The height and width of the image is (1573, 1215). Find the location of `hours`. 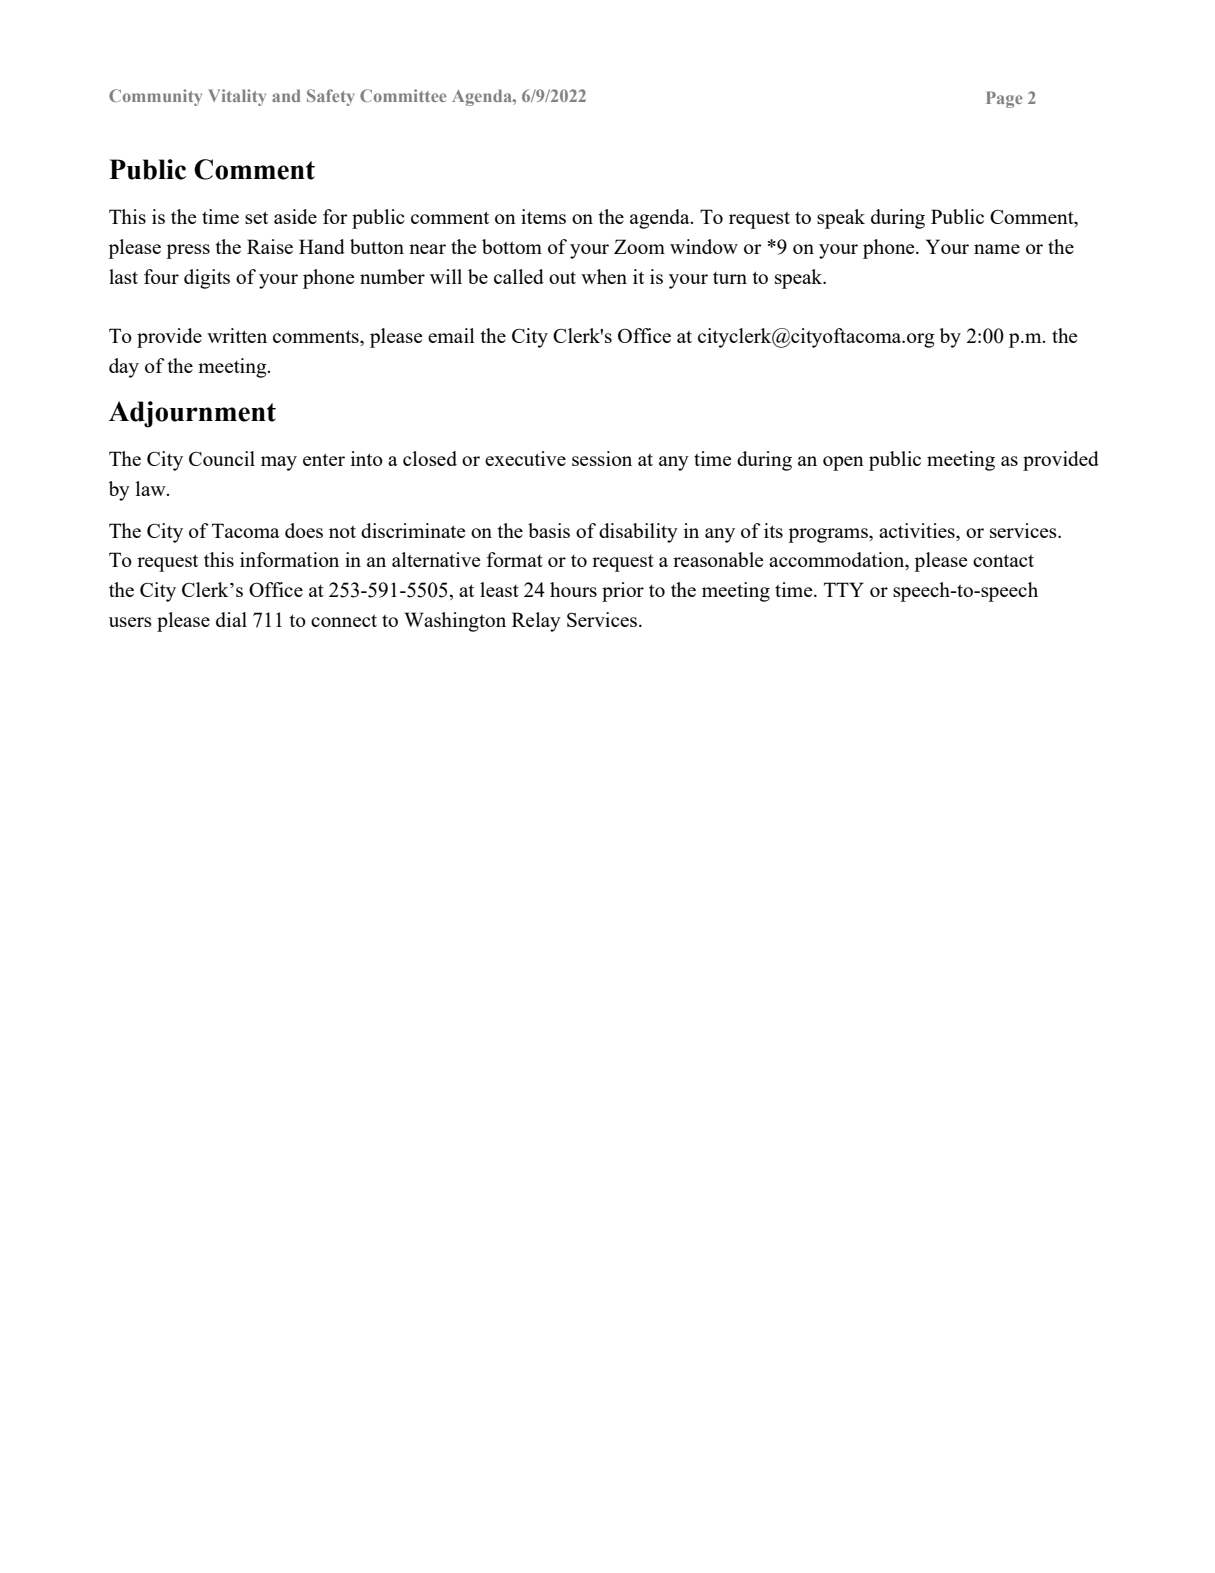

hours is located at coordinates (573, 589).
